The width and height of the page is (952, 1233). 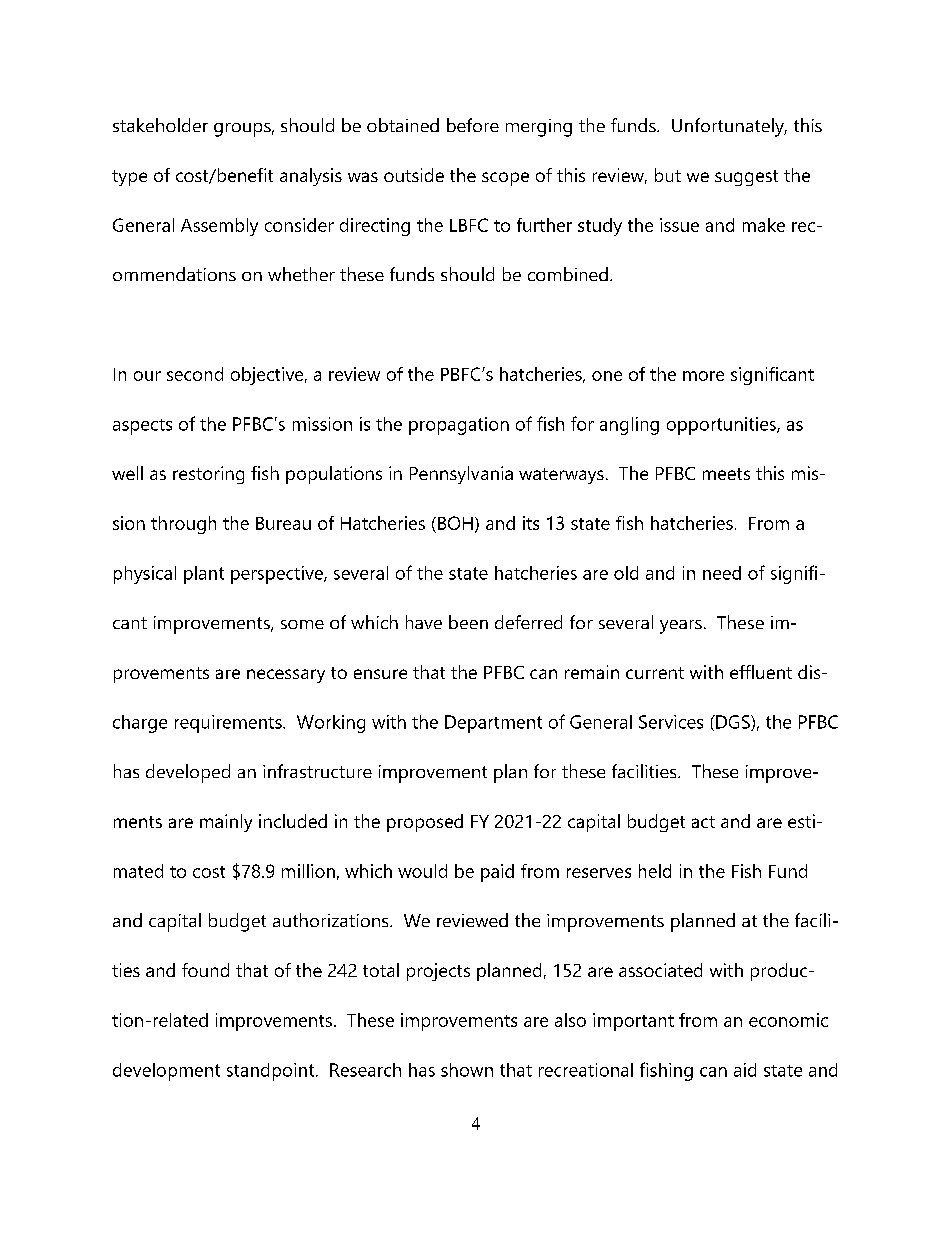 What do you see at coordinates (425, 823) in the page?
I see `proposed` at bounding box center [425, 823].
